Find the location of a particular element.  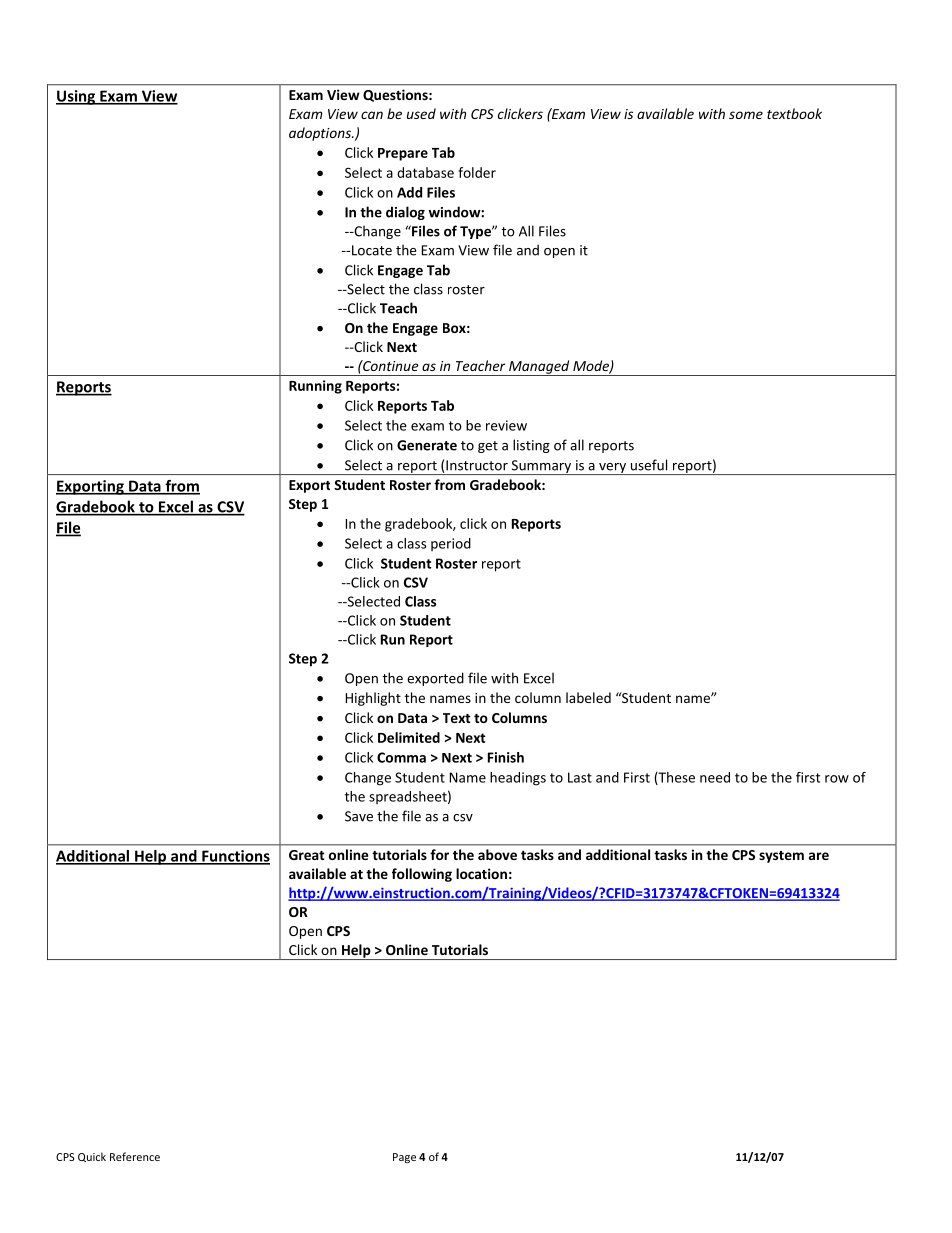

some is located at coordinates (746, 115).
